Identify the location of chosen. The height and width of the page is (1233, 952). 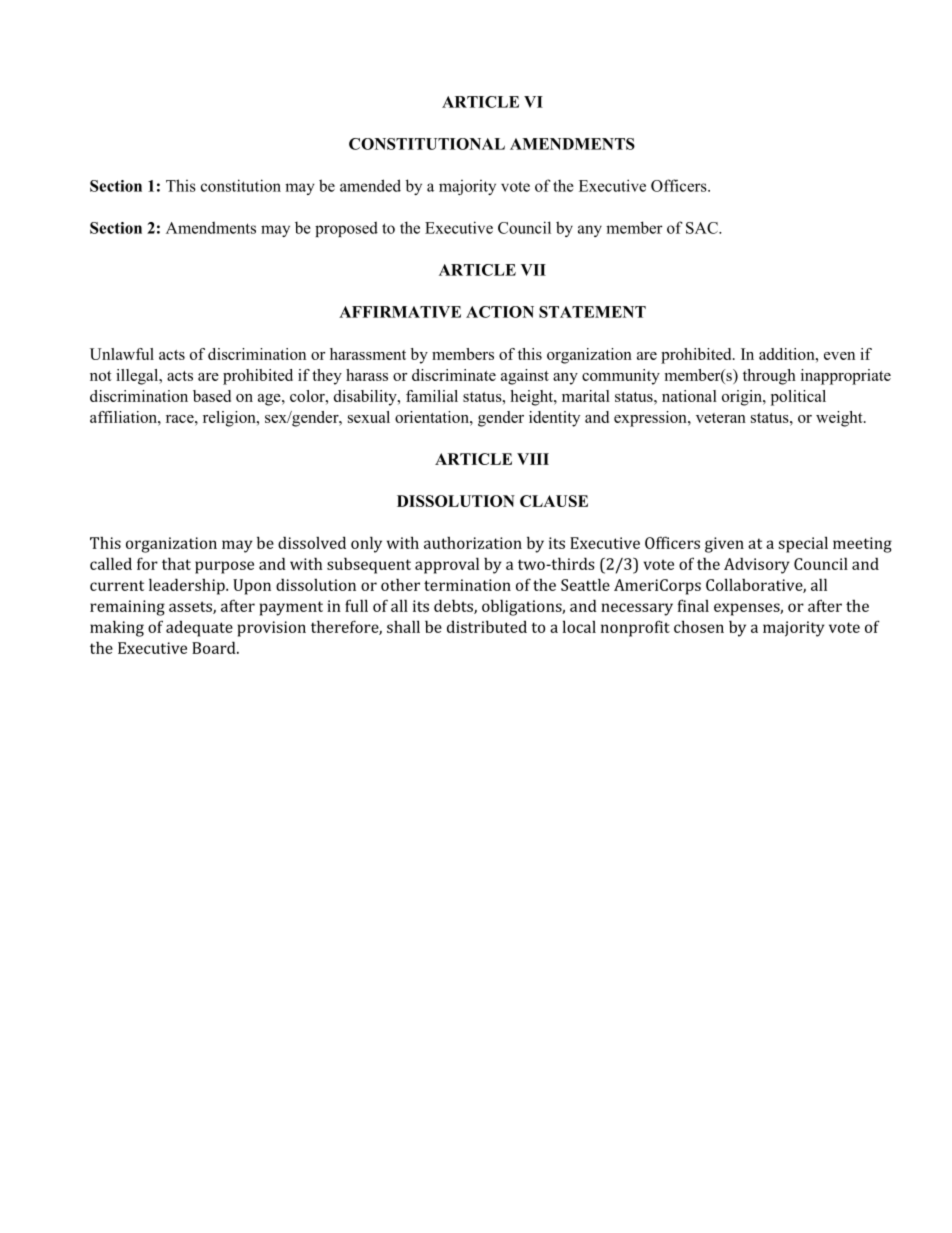
(699, 626).
